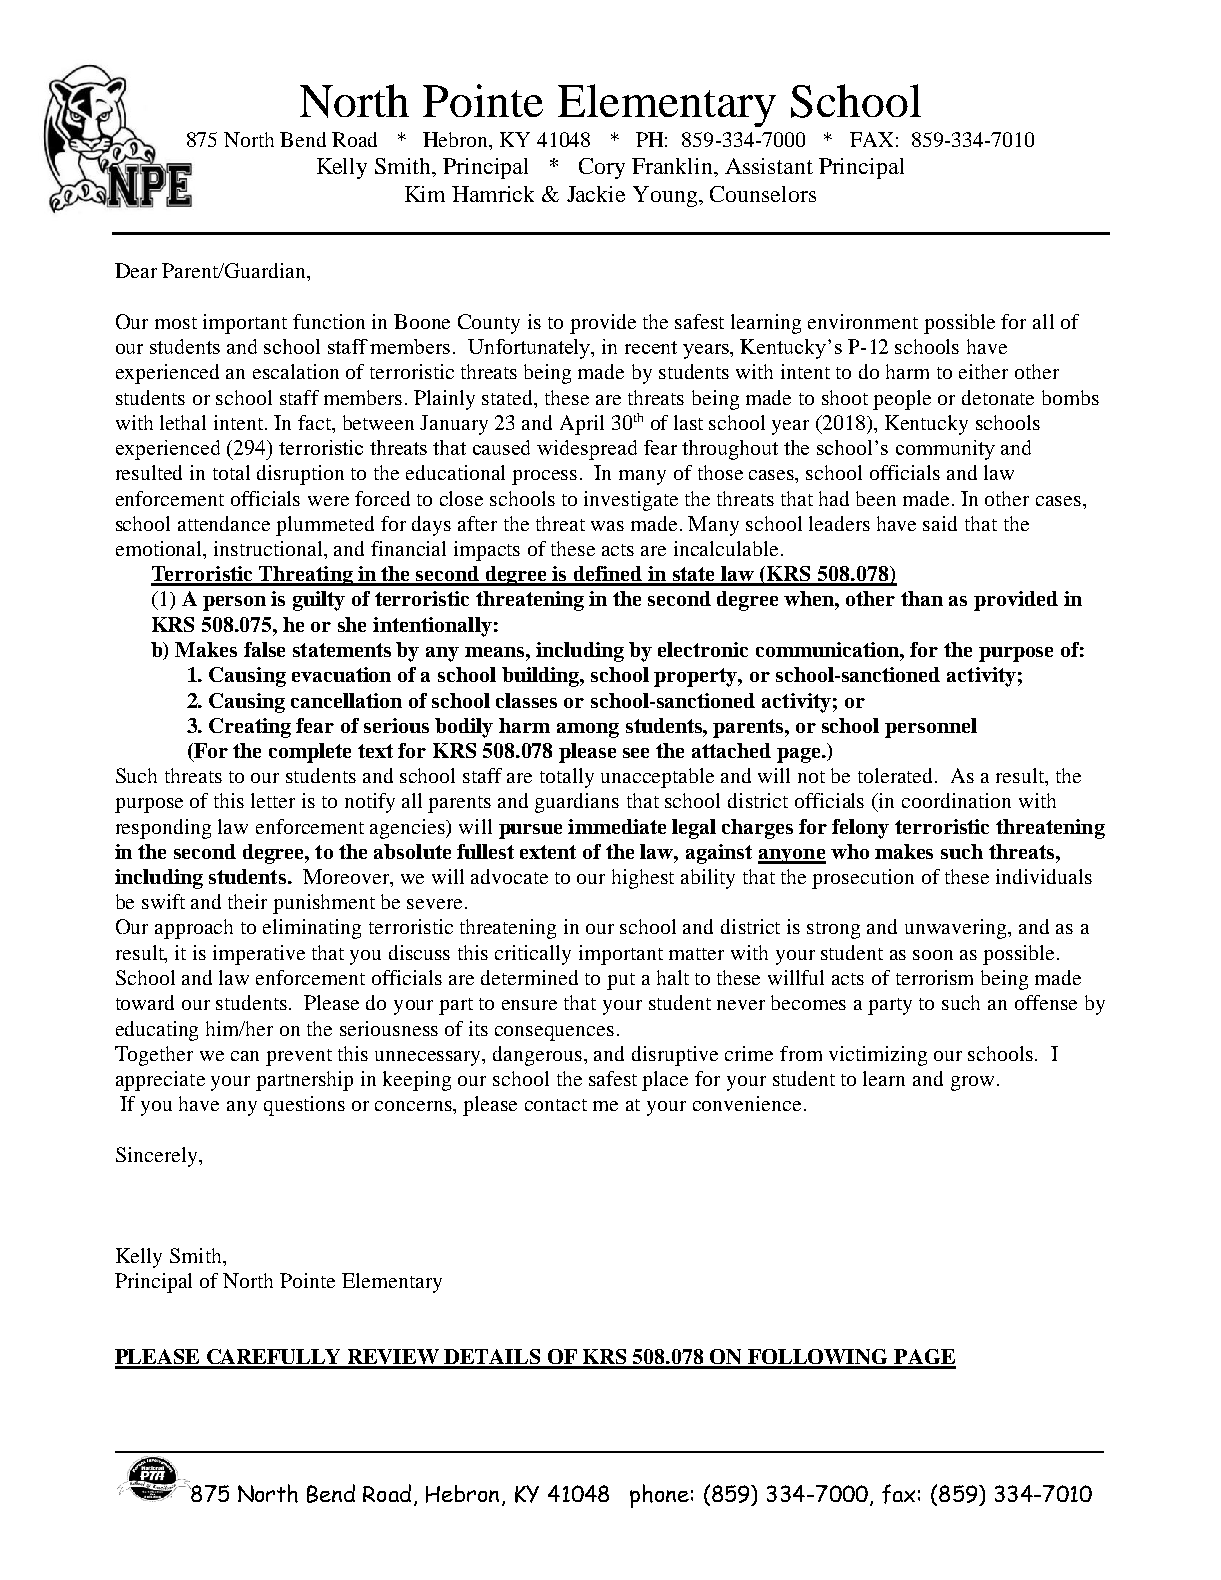 This screenshot has width=1221, height=1580. Describe the element at coordinates (556, 1105) in the screenshot. I see `contact` at that location.
